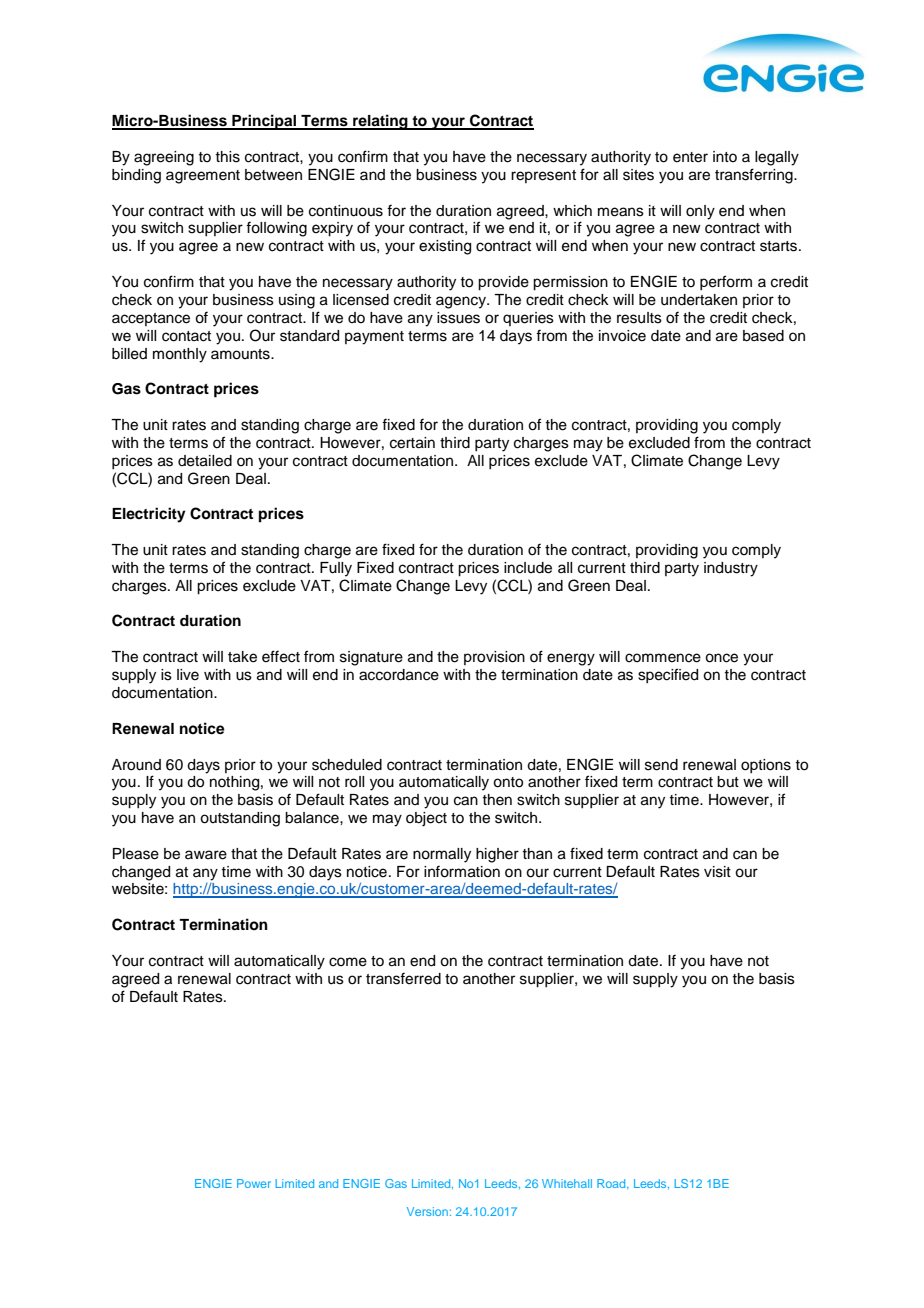  Describe the element at coordinates (494, 658) in the document. I see `provision` at that location.
